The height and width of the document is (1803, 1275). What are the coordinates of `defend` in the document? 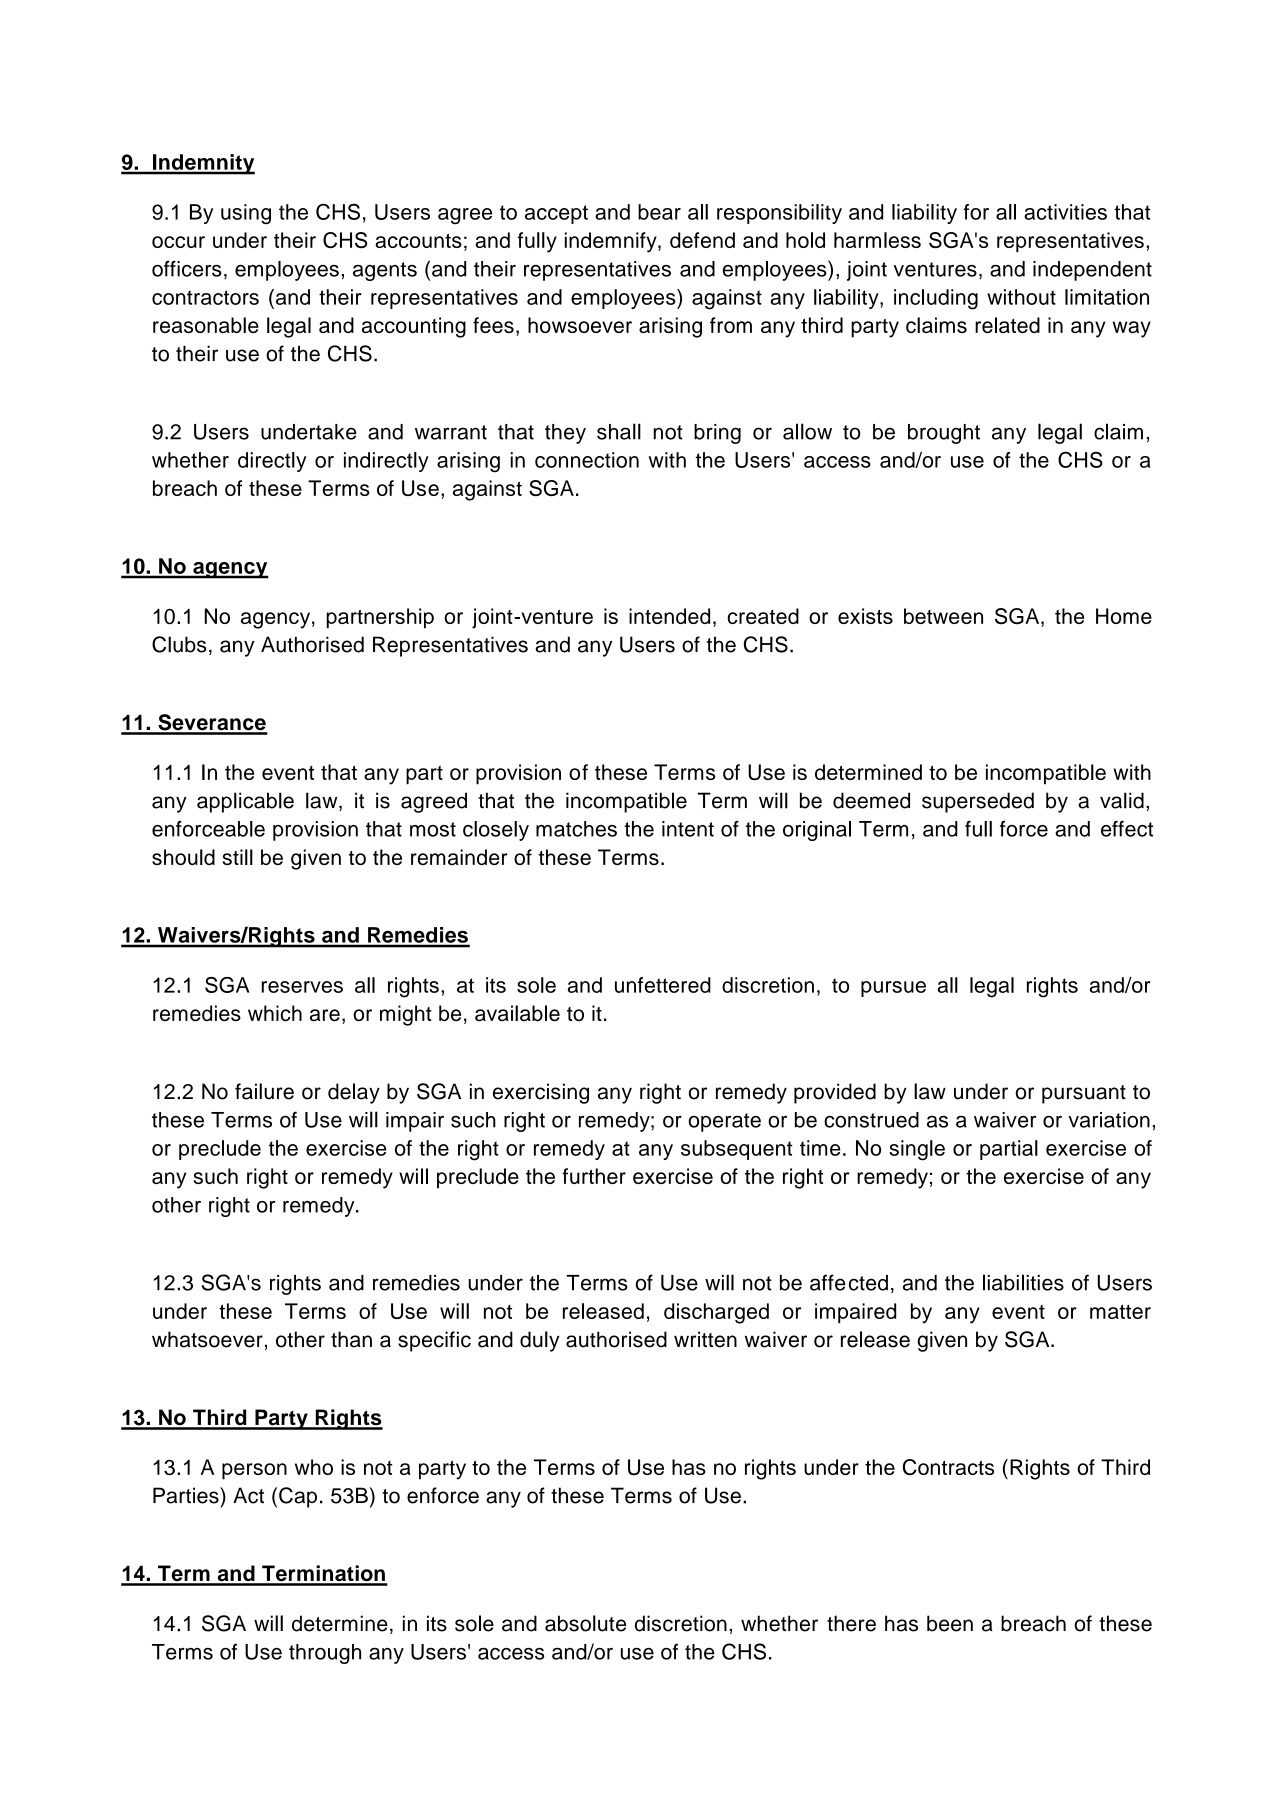 It's located at (702, 240).
